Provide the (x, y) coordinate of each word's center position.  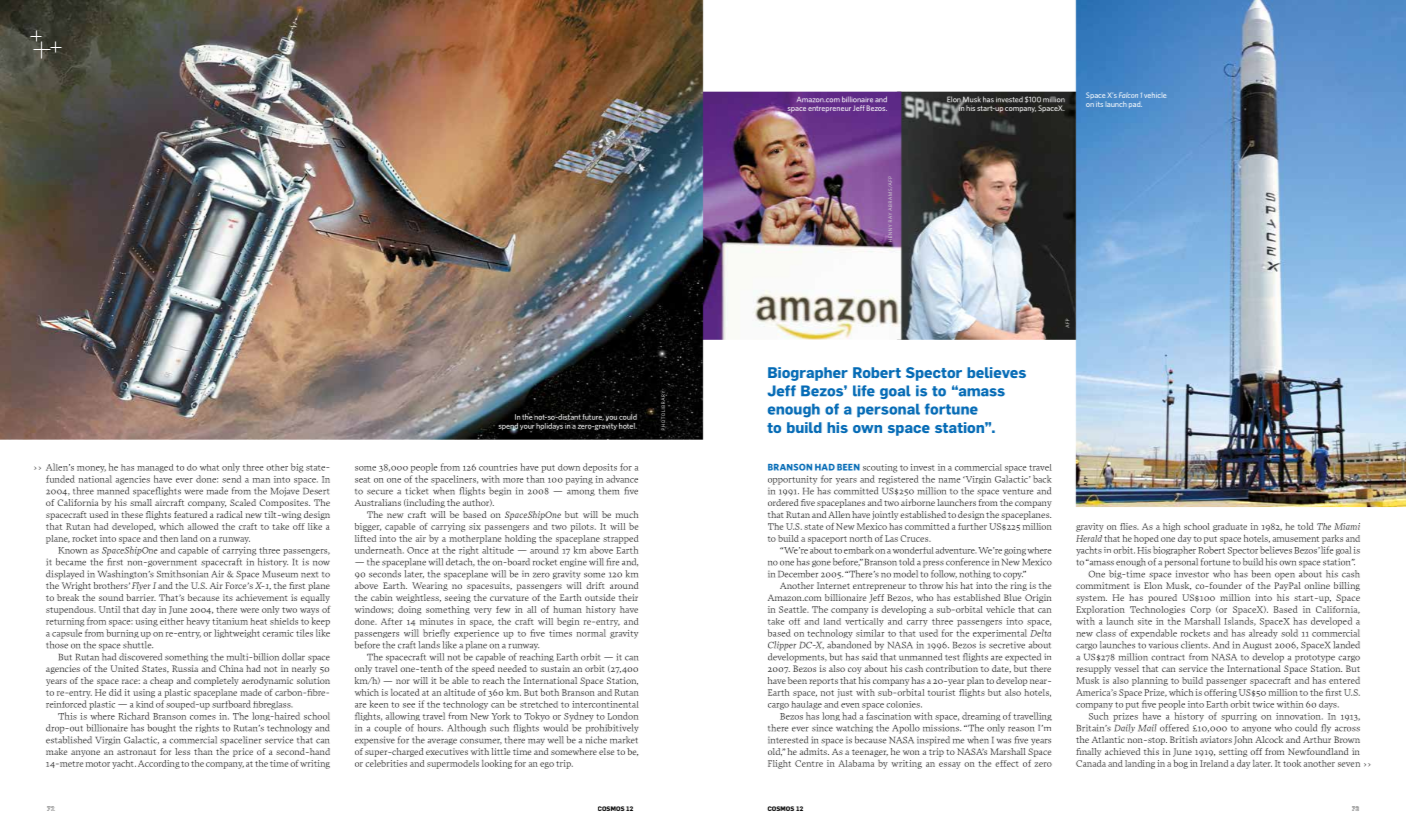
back (1042, 479)
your (527, 428)
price (243, 752)
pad (1135, 105)
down (569, 467)
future (593, 417)
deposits (600, 468)
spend (508, 428)
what (209, 467)
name (950, 480)
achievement (262, 597)
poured (1162, 598)
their (628, 597)
